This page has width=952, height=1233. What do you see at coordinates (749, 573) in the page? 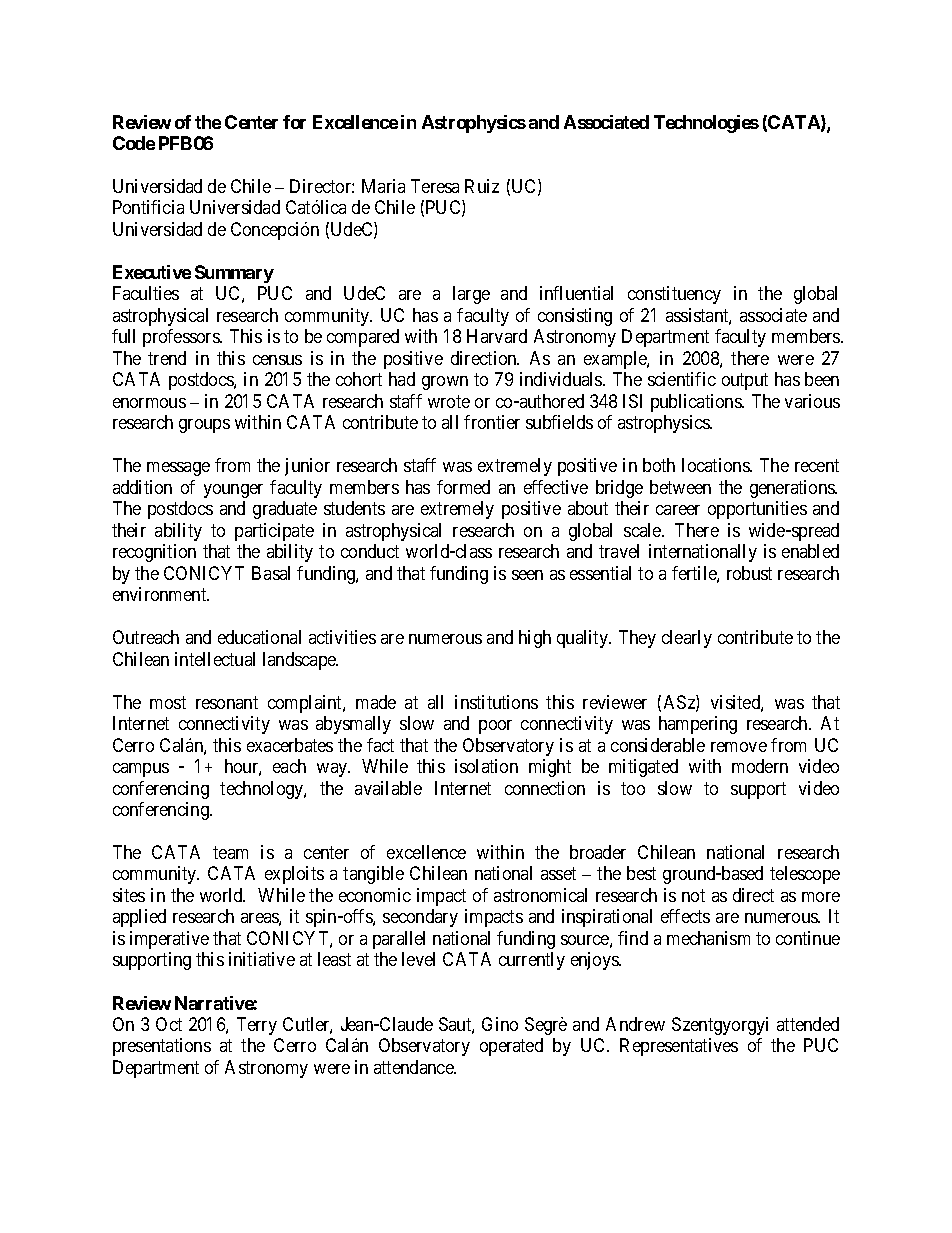
I see `robust` at bounding box center [749, 573].
